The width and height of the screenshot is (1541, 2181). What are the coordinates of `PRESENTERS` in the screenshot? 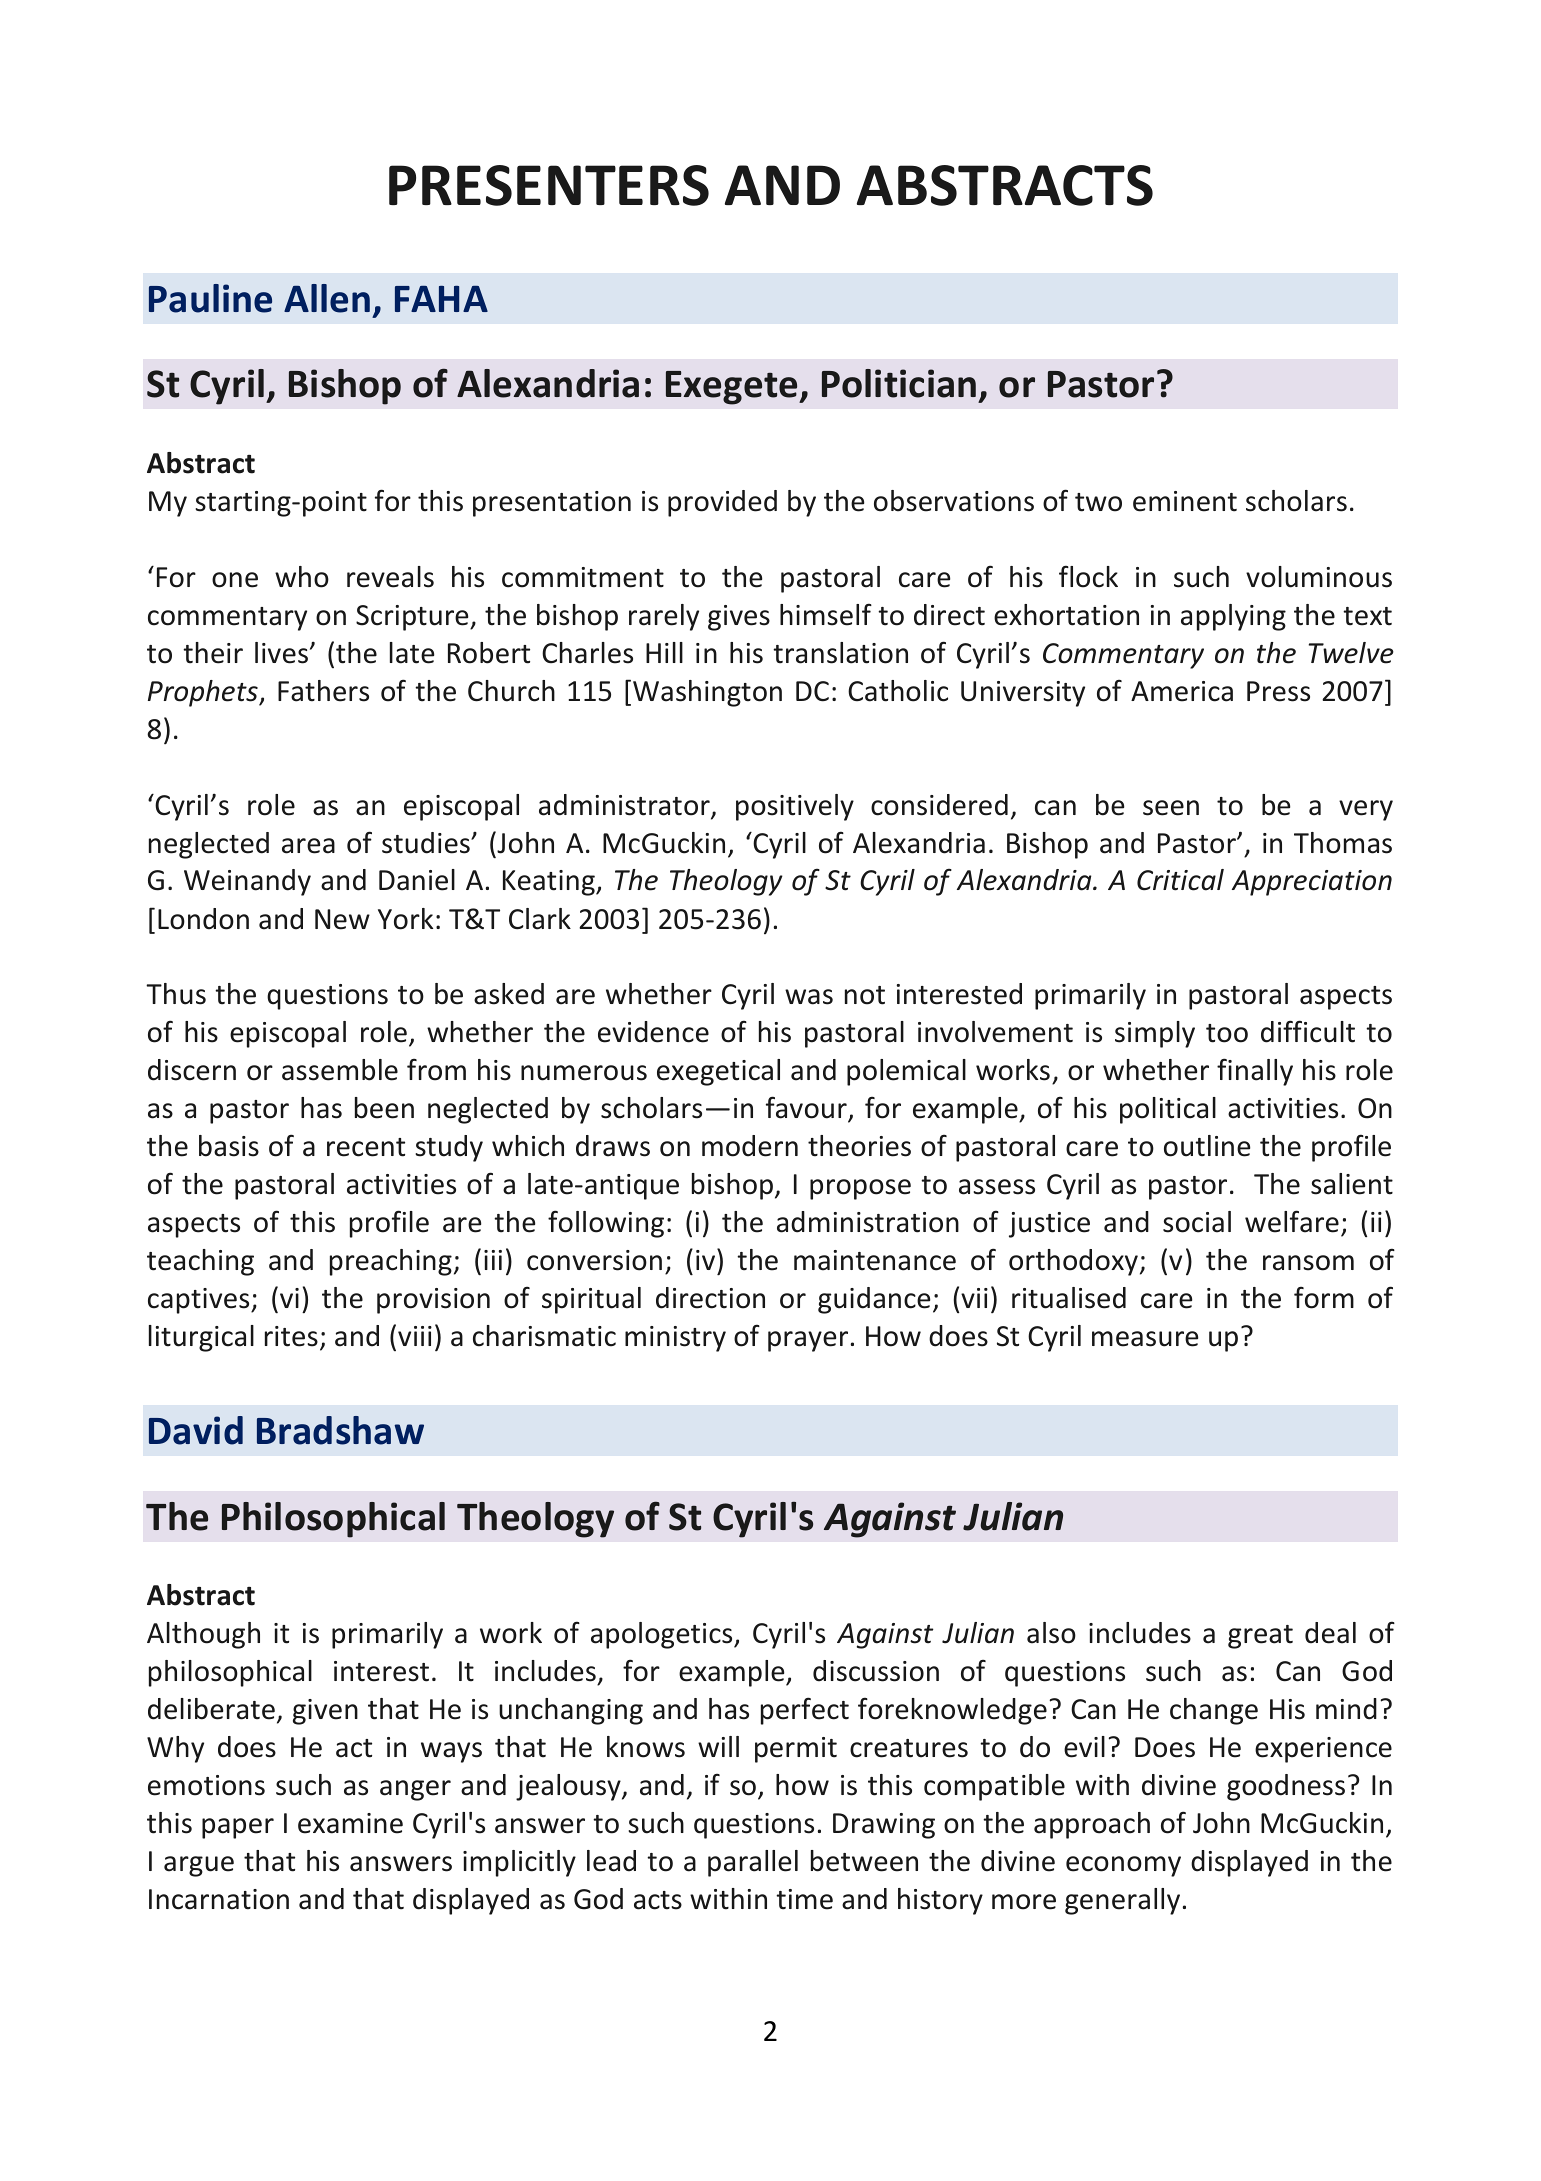 It's located at (549, 185).
